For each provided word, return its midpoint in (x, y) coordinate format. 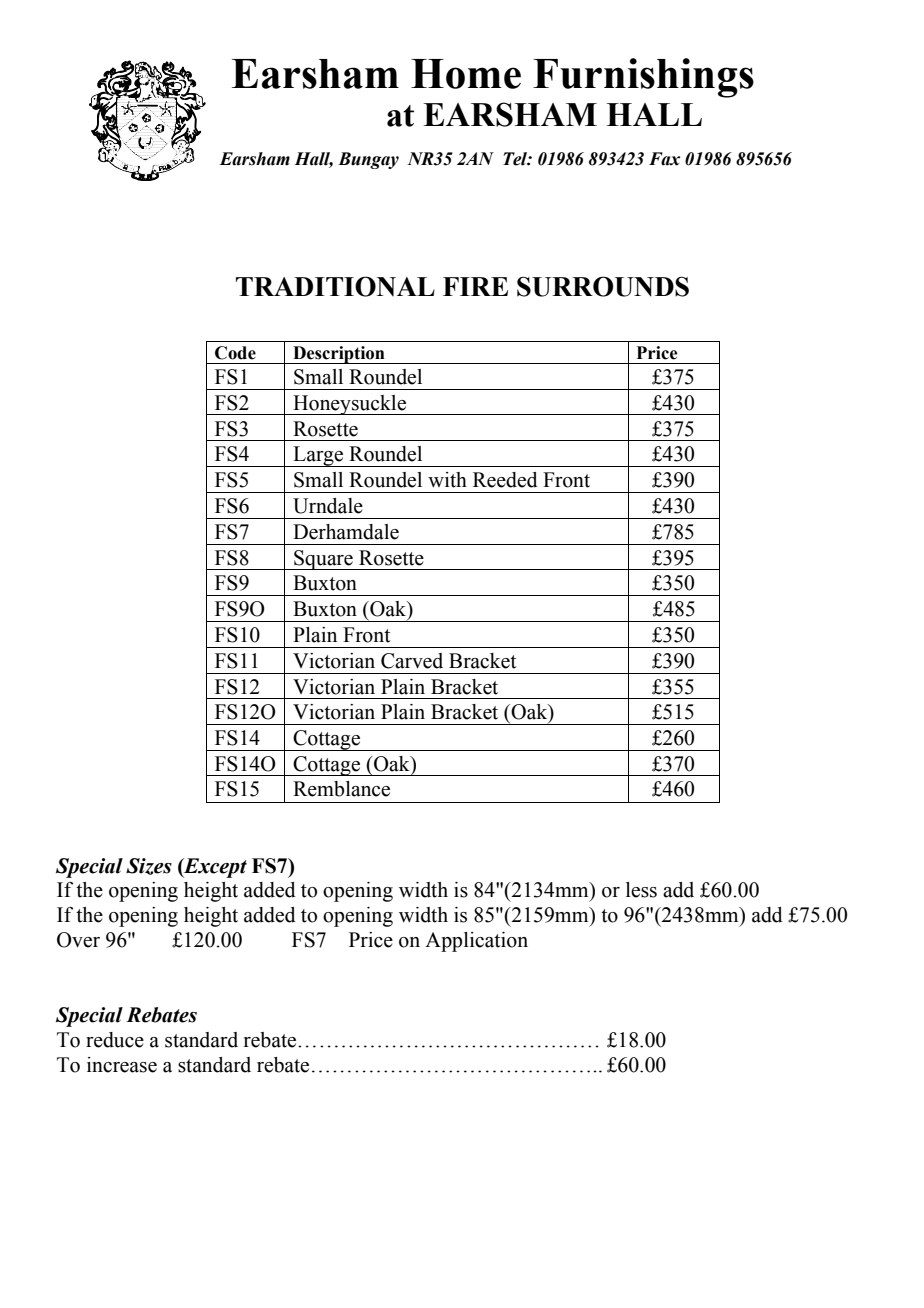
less (641, 890)
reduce (115, 1040)
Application (476, 942)
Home (466, 74)
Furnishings (643, 78)
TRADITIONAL (335, 286)
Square (323, 560)
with (447, 480)
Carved (412, 661)
